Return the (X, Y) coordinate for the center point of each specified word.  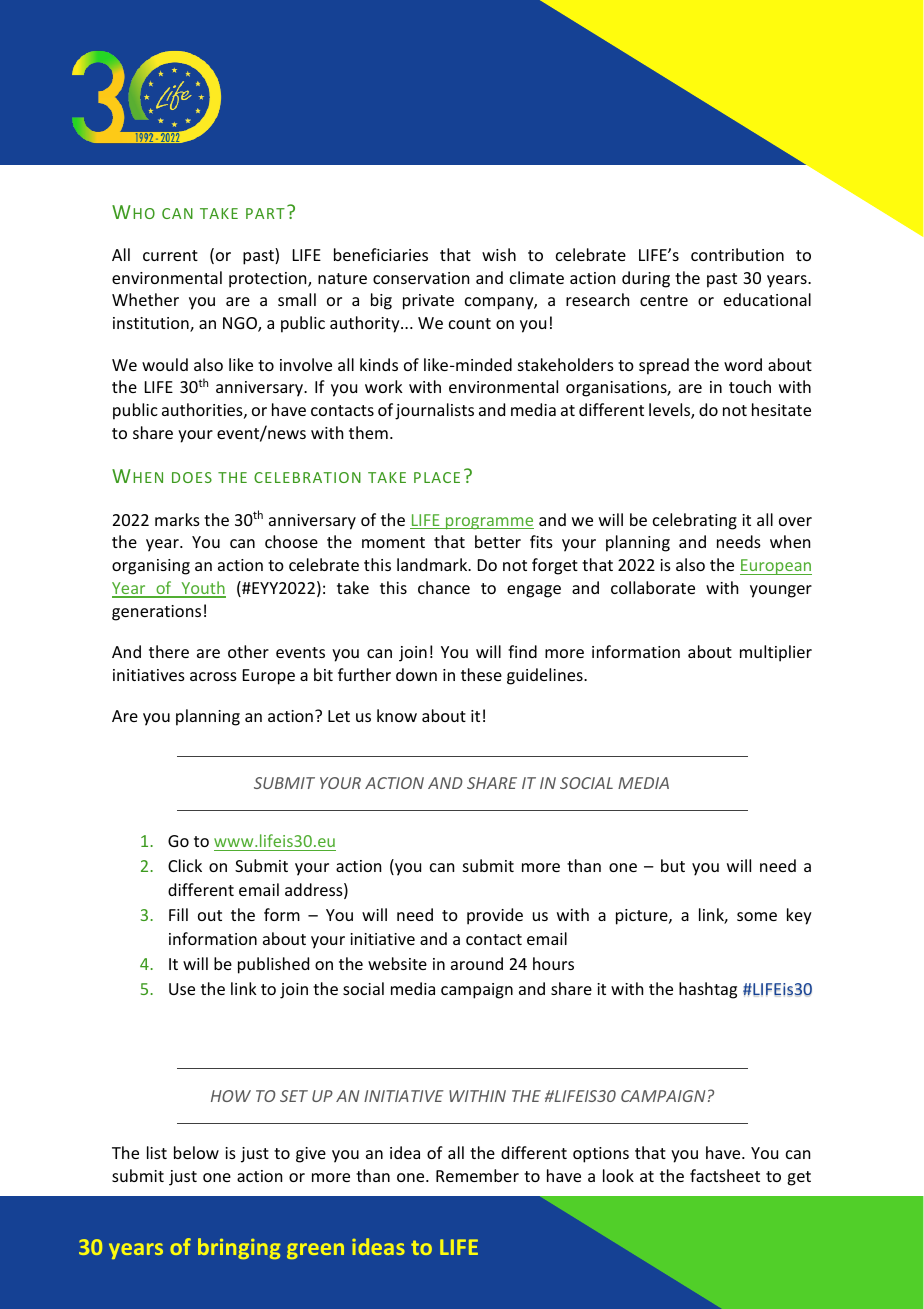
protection (269, 280)
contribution (737, 254)
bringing (239, 1248)
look (618, 1175)
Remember (477, 1175)
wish (499, 254)
